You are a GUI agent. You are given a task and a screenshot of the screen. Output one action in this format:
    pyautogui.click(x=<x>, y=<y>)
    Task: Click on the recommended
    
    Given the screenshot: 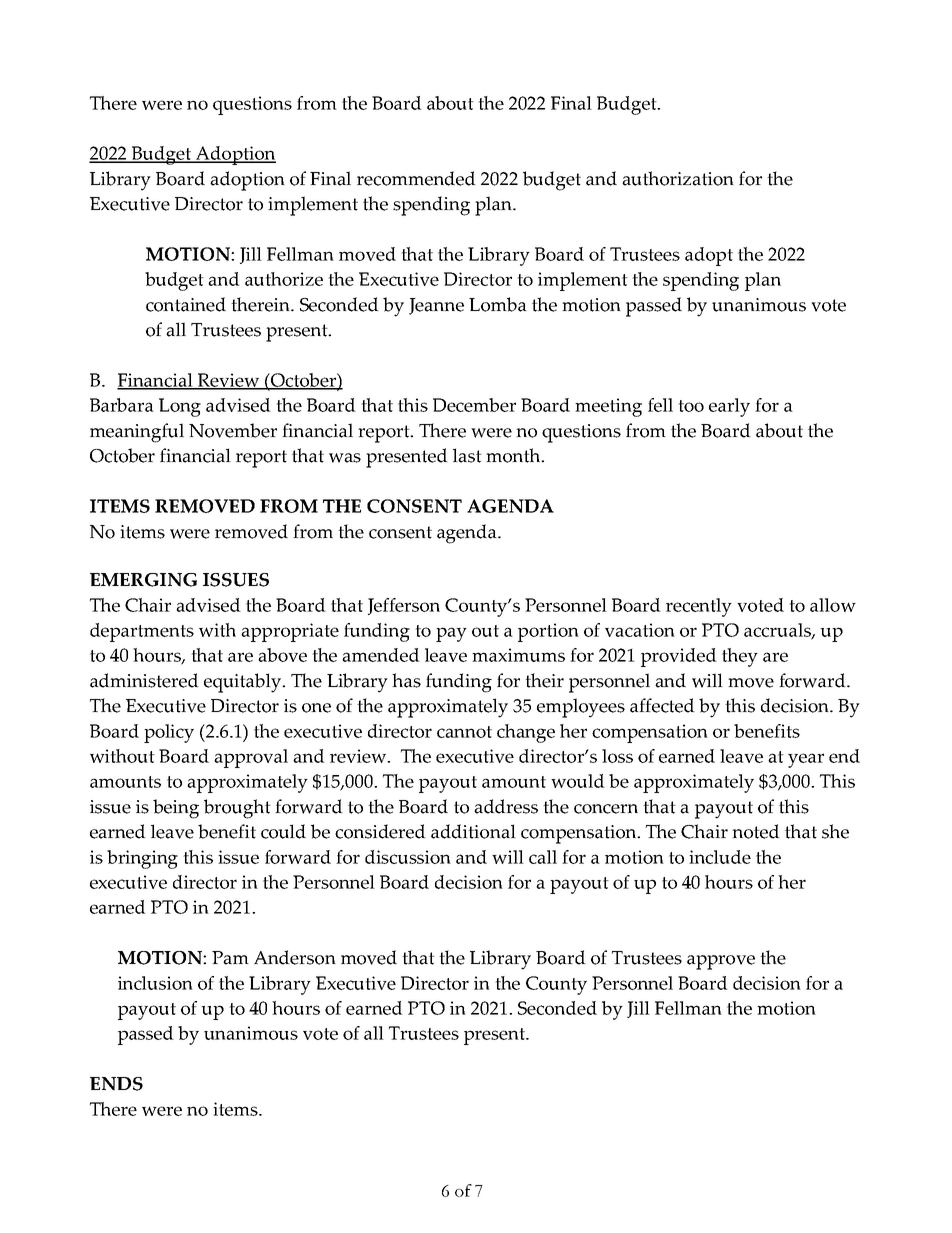 What is the action you would take?
    pyautogui.click(x=416, y=178)
